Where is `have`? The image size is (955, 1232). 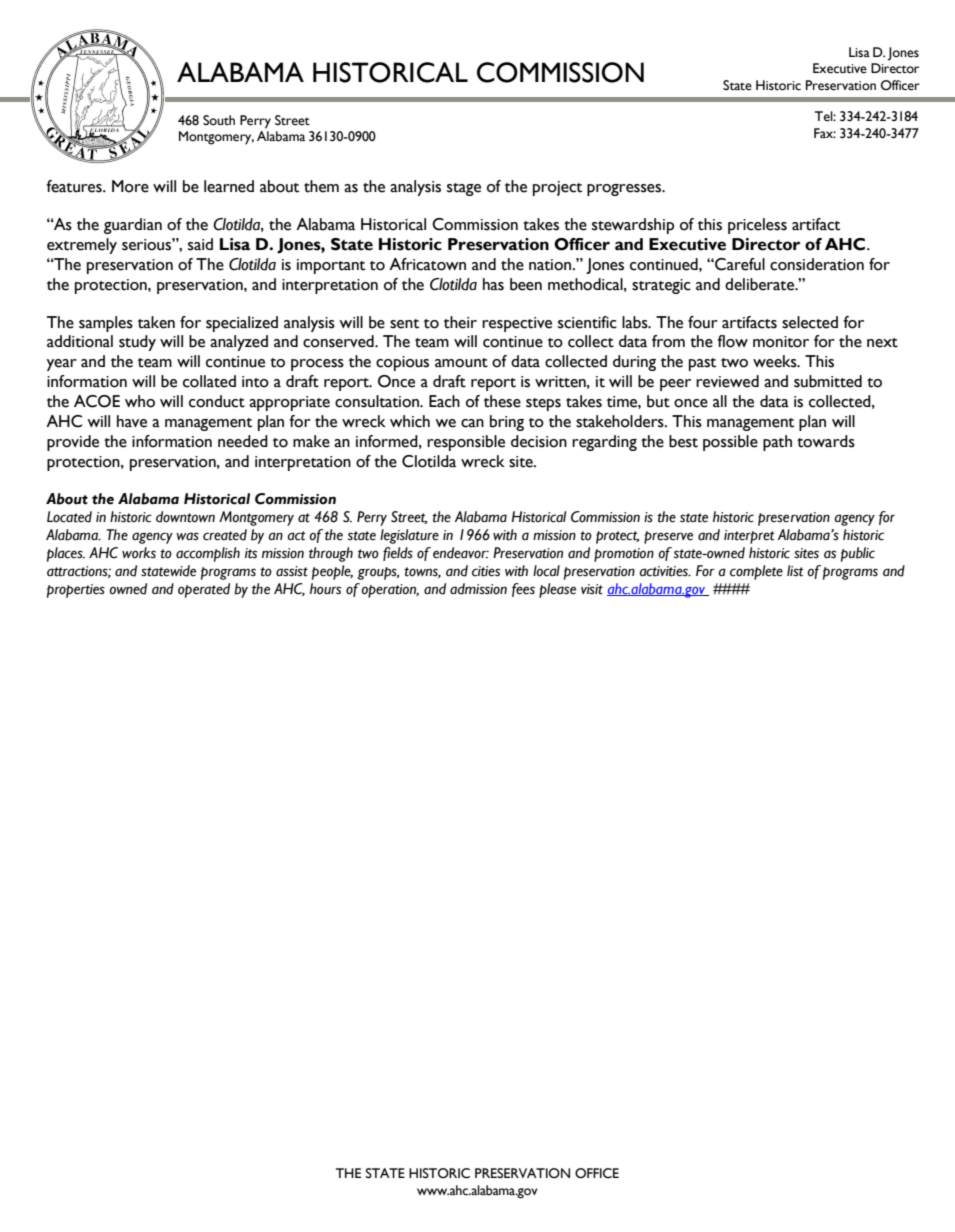 have is located at coordinates (132, 421).
